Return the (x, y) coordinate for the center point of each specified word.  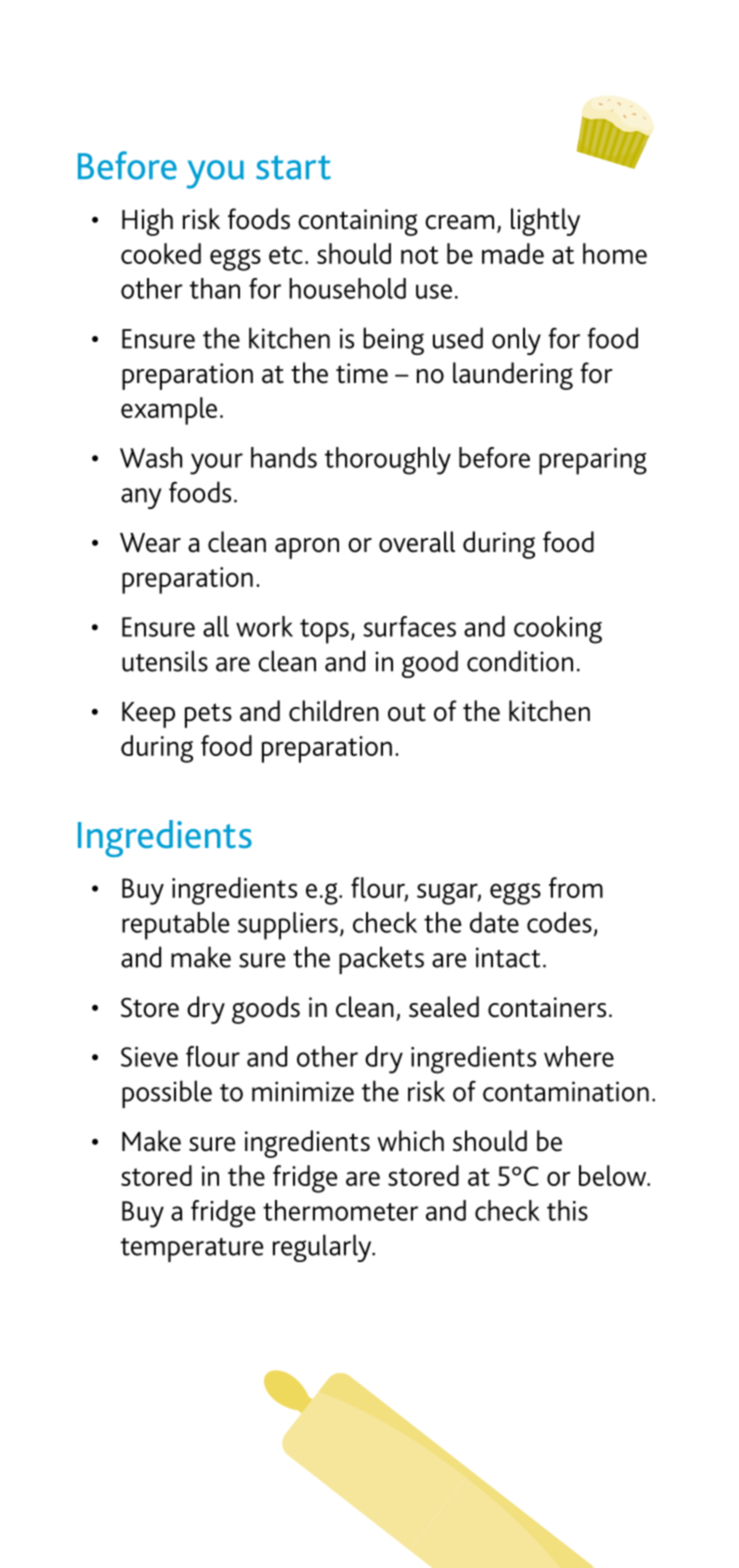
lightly (545, 222)
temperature (192, 1250)
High (147, 222)
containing (358, 222)
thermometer (340, 1210)
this (567, 1210)
